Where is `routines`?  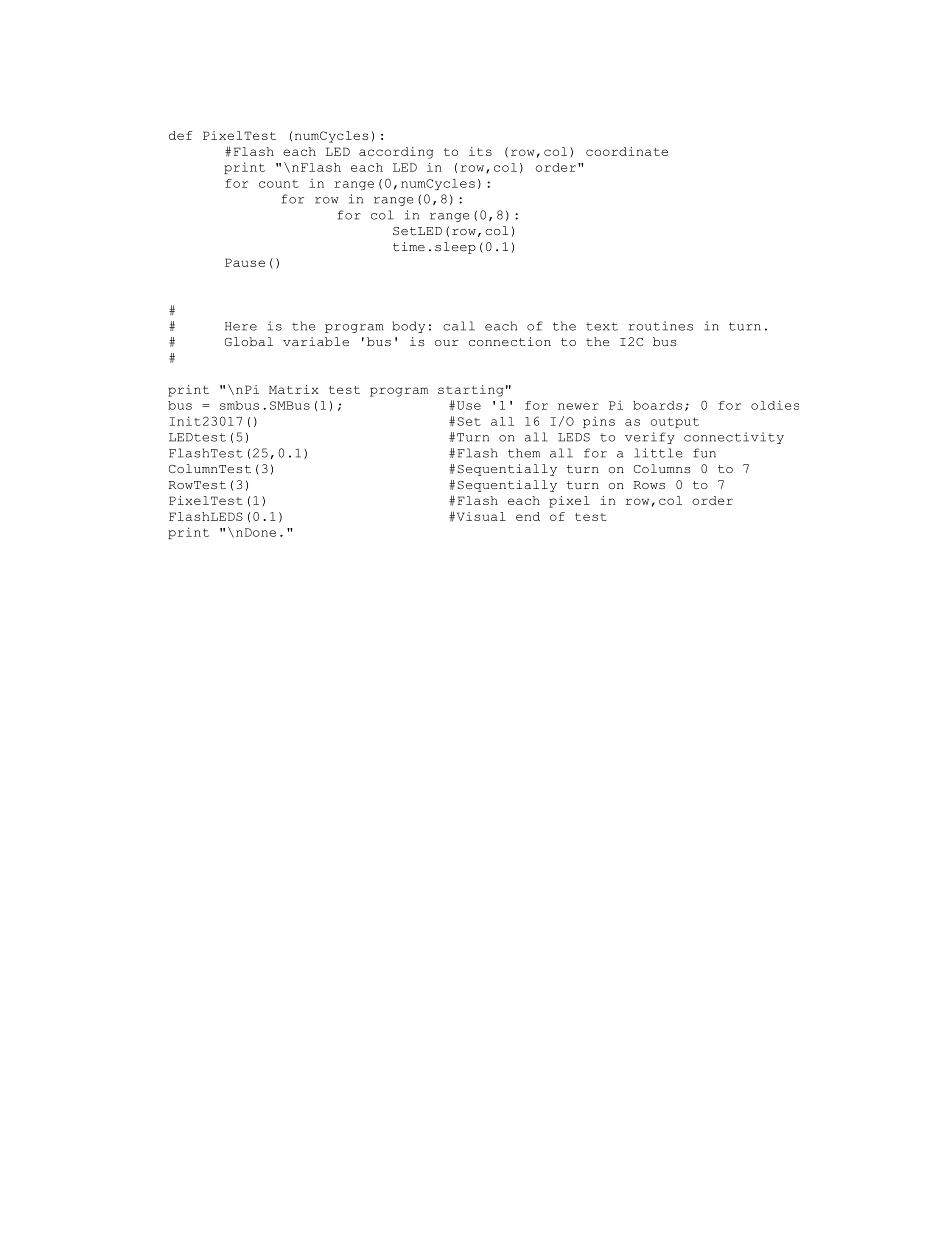
routines is located at coordinates (661, 326).
